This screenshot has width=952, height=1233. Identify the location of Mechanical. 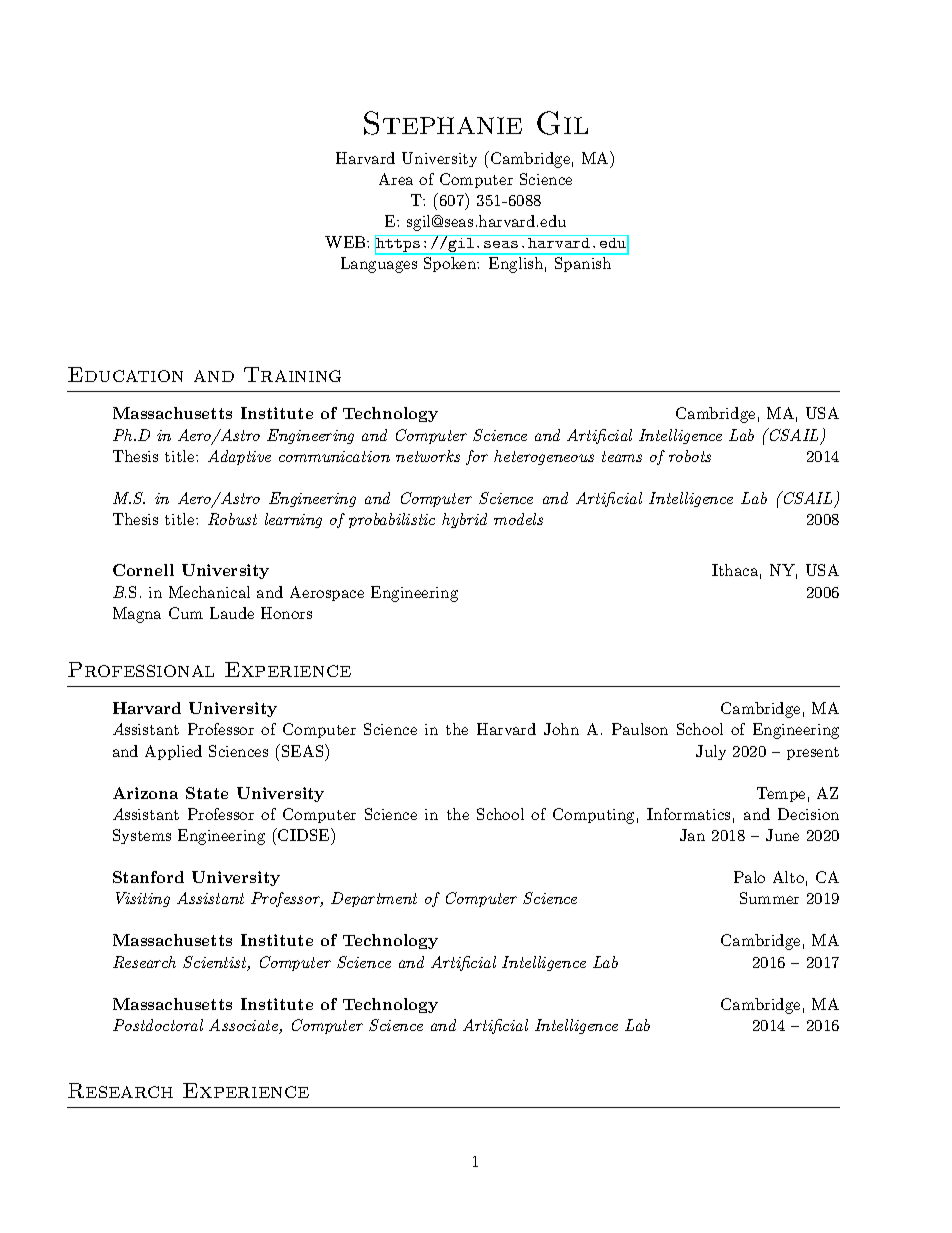
(209, 592).
